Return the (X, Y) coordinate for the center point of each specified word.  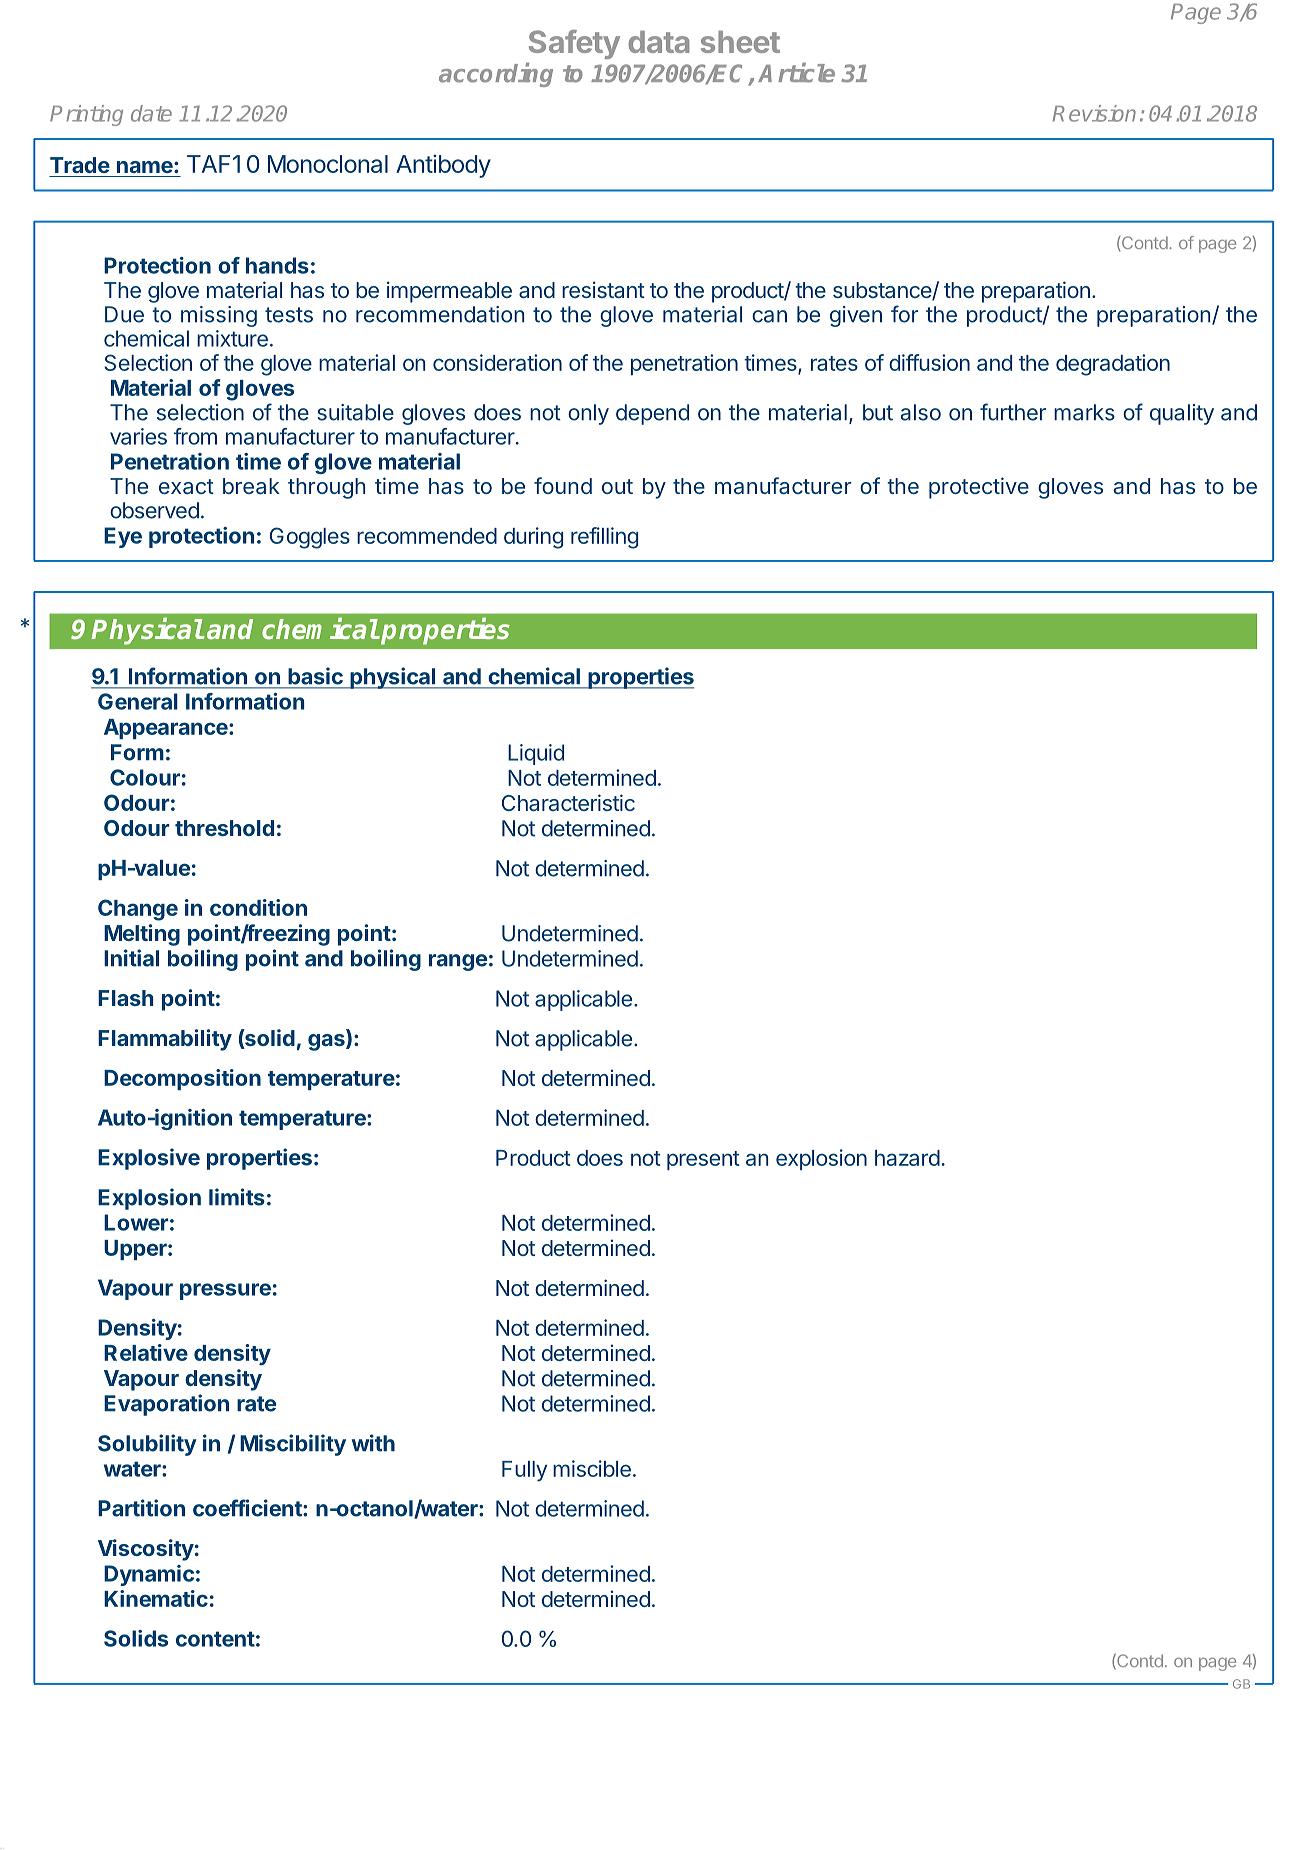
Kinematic (156, 1598)
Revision (1094, 113)
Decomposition (182, 1079)
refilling (604, 538)
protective (979, 488)
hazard (907, 1158)
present (703, 1160)
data (658, 42)
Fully (524, 1471)
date (151, 113)
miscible (592, 1468)
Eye (123, 537)
